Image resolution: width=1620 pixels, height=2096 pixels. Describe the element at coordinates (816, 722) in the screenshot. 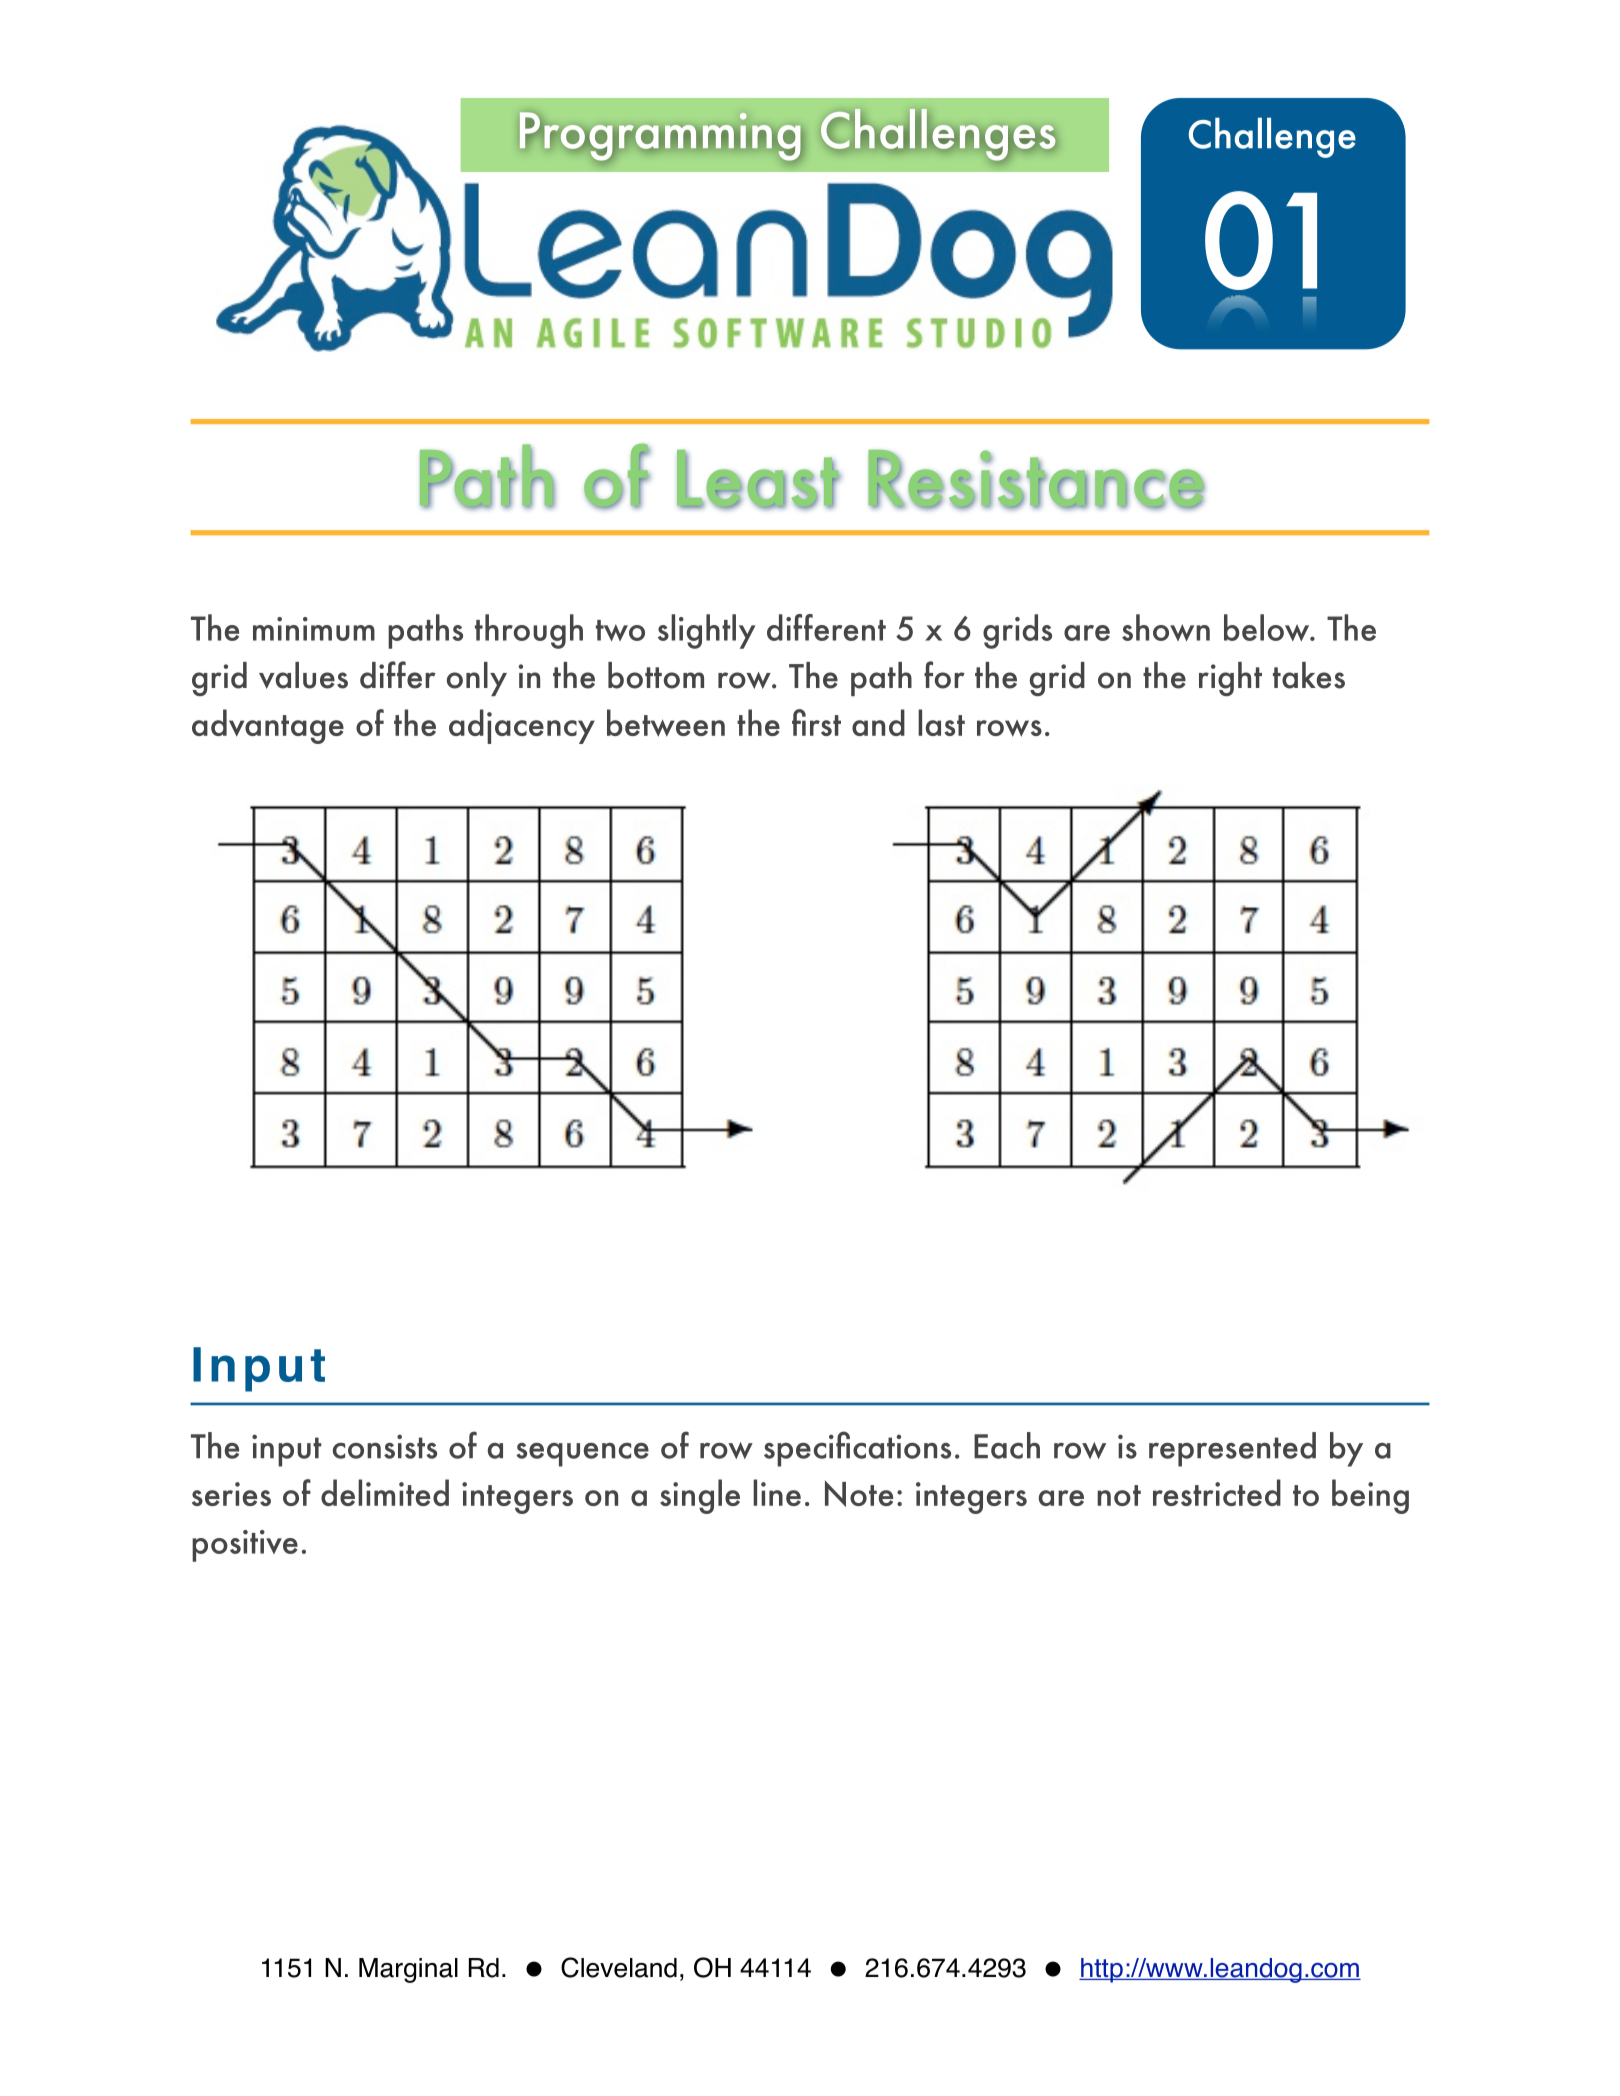

I see `first` at that location.
